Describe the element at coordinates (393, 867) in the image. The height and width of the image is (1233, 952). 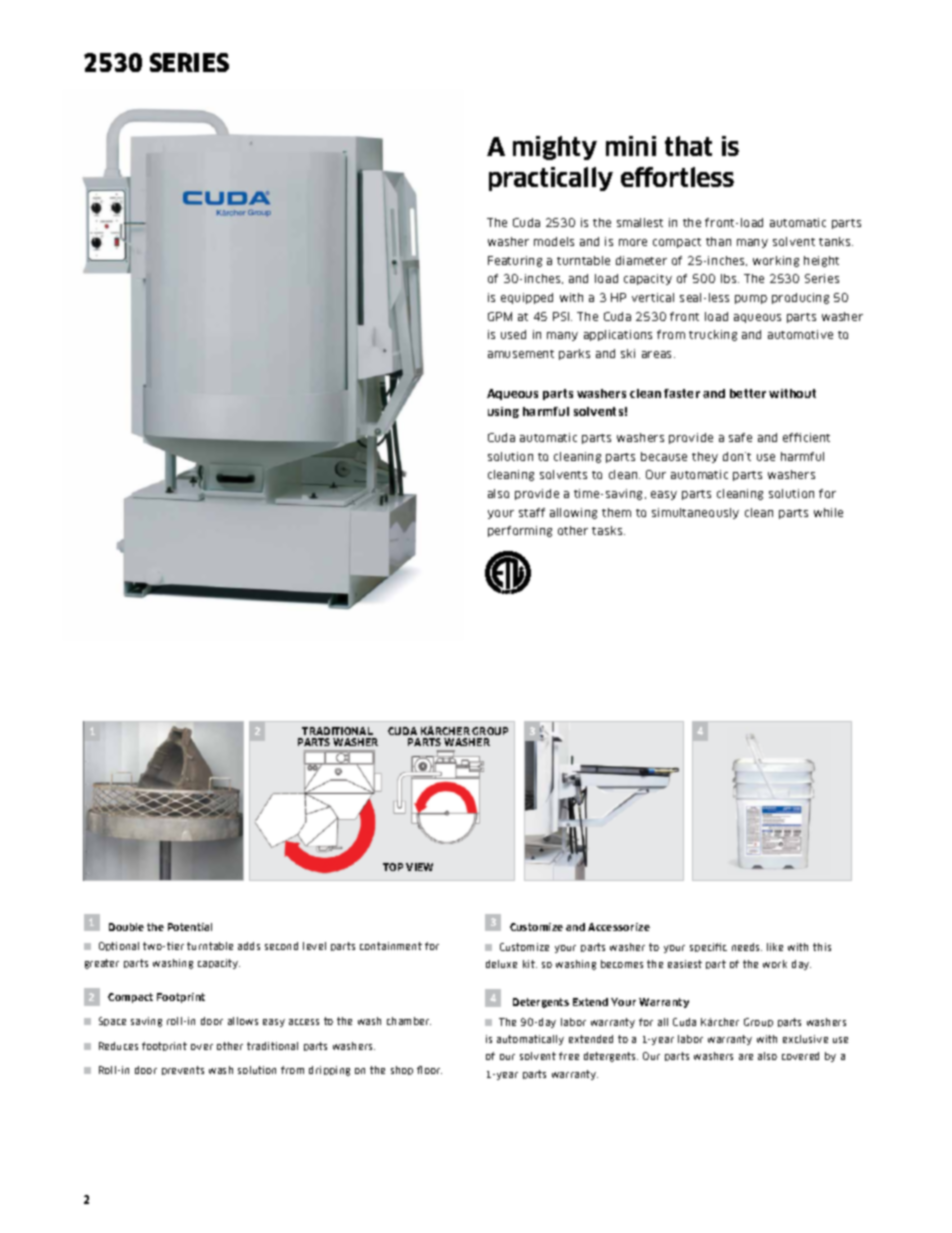
I see `TOP` at that location.
